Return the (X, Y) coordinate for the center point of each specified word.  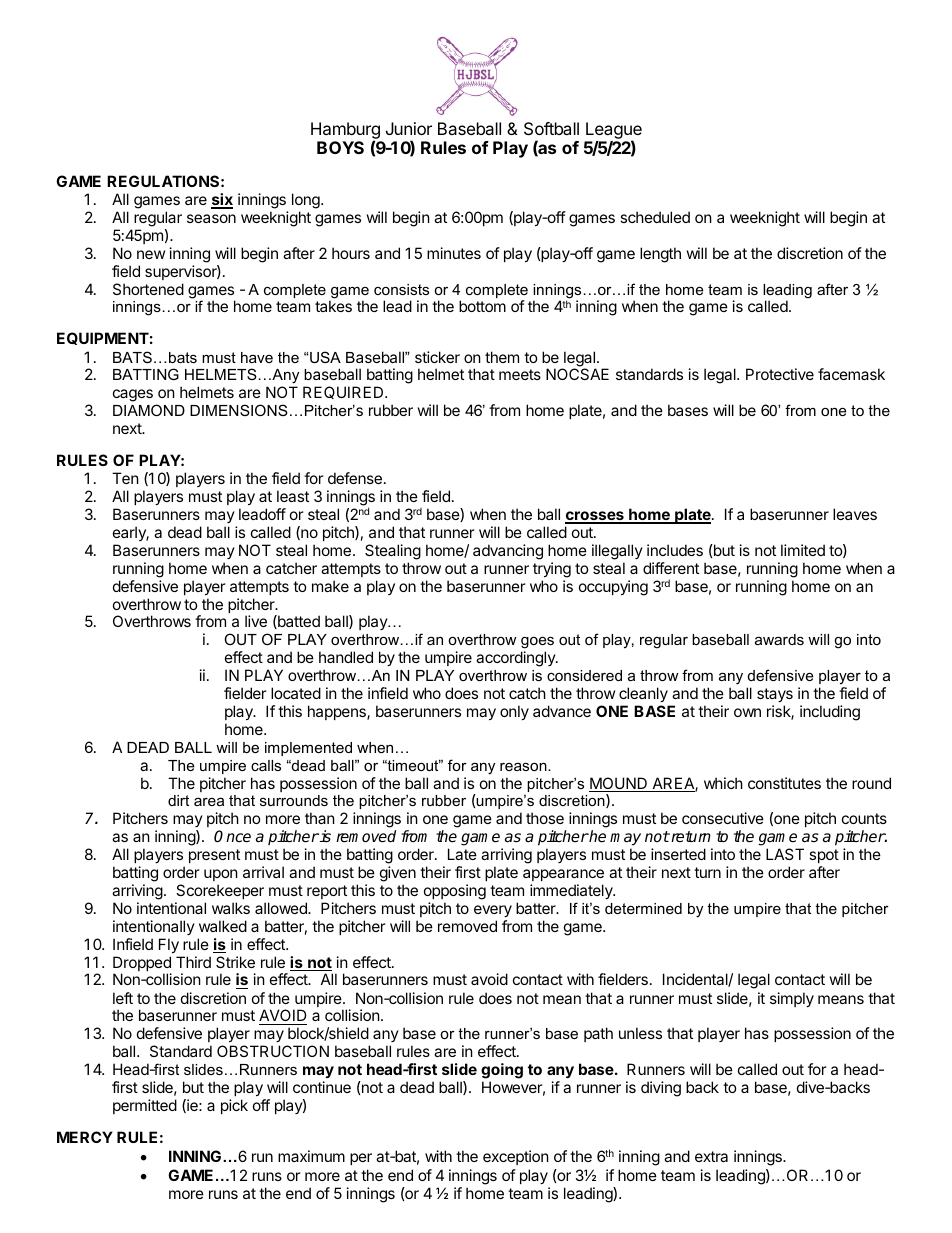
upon (221, 875)
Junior (409, 128)
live (256, 621)
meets (520, 374)
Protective (780, 374)
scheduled (655, 217)
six (222, 200)
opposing (455, 893)
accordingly (516, 659)
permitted (145, 1106)
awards (779, 639)
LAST (785, 854)
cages (133, 395)
